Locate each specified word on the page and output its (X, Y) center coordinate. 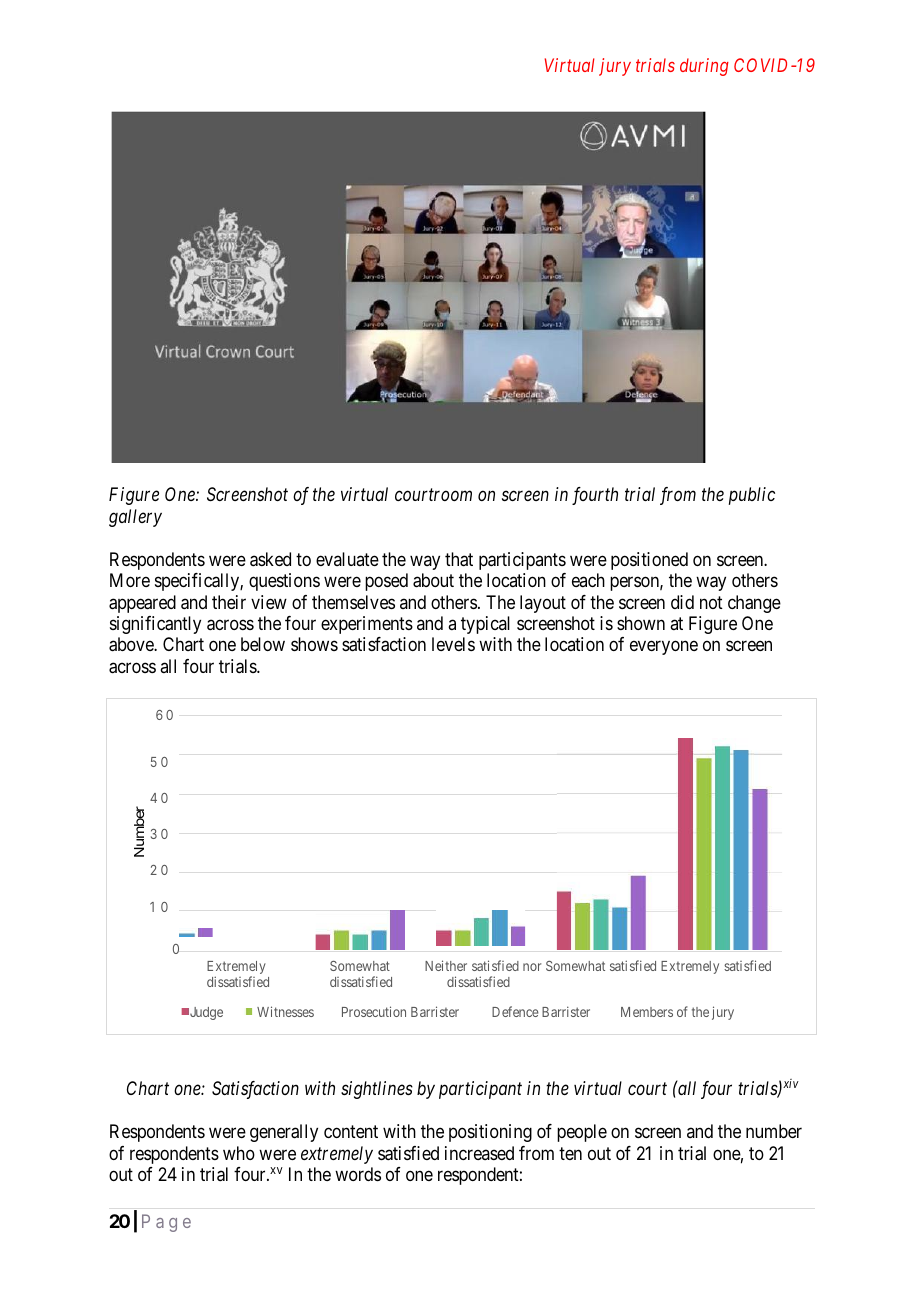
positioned (649, 561)
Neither (446, 965)
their (229, 602)
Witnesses (285, 1011)
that (459, 559)
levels (453, 644)
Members (647, 1012)
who (239, 1153)
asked (270, 559)
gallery (135, 518)
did (682, 602)
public (752, 496)
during (704, 67)
